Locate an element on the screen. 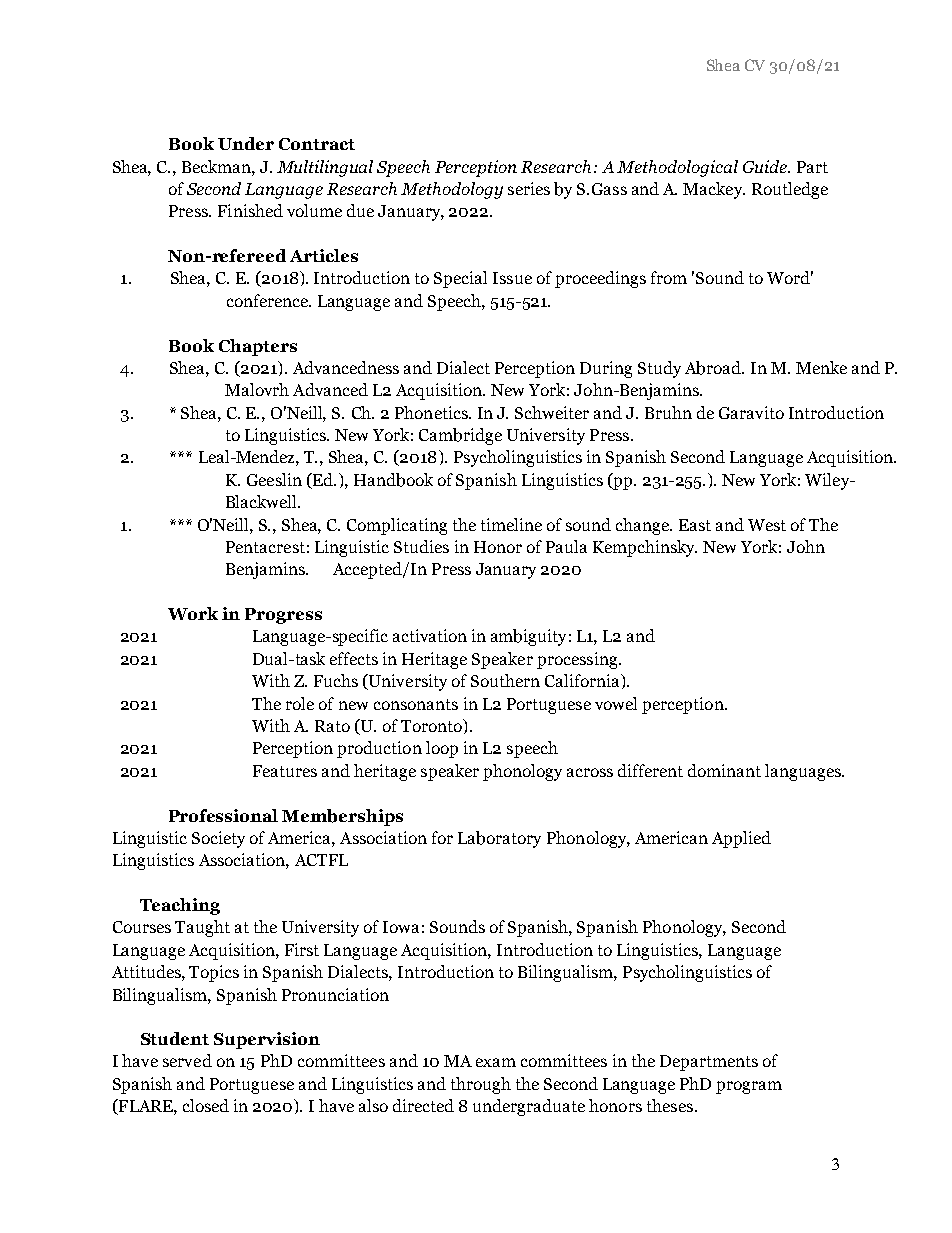 This screenshot has width=952, height=1233. Society is located at coordinates (218, 839).
